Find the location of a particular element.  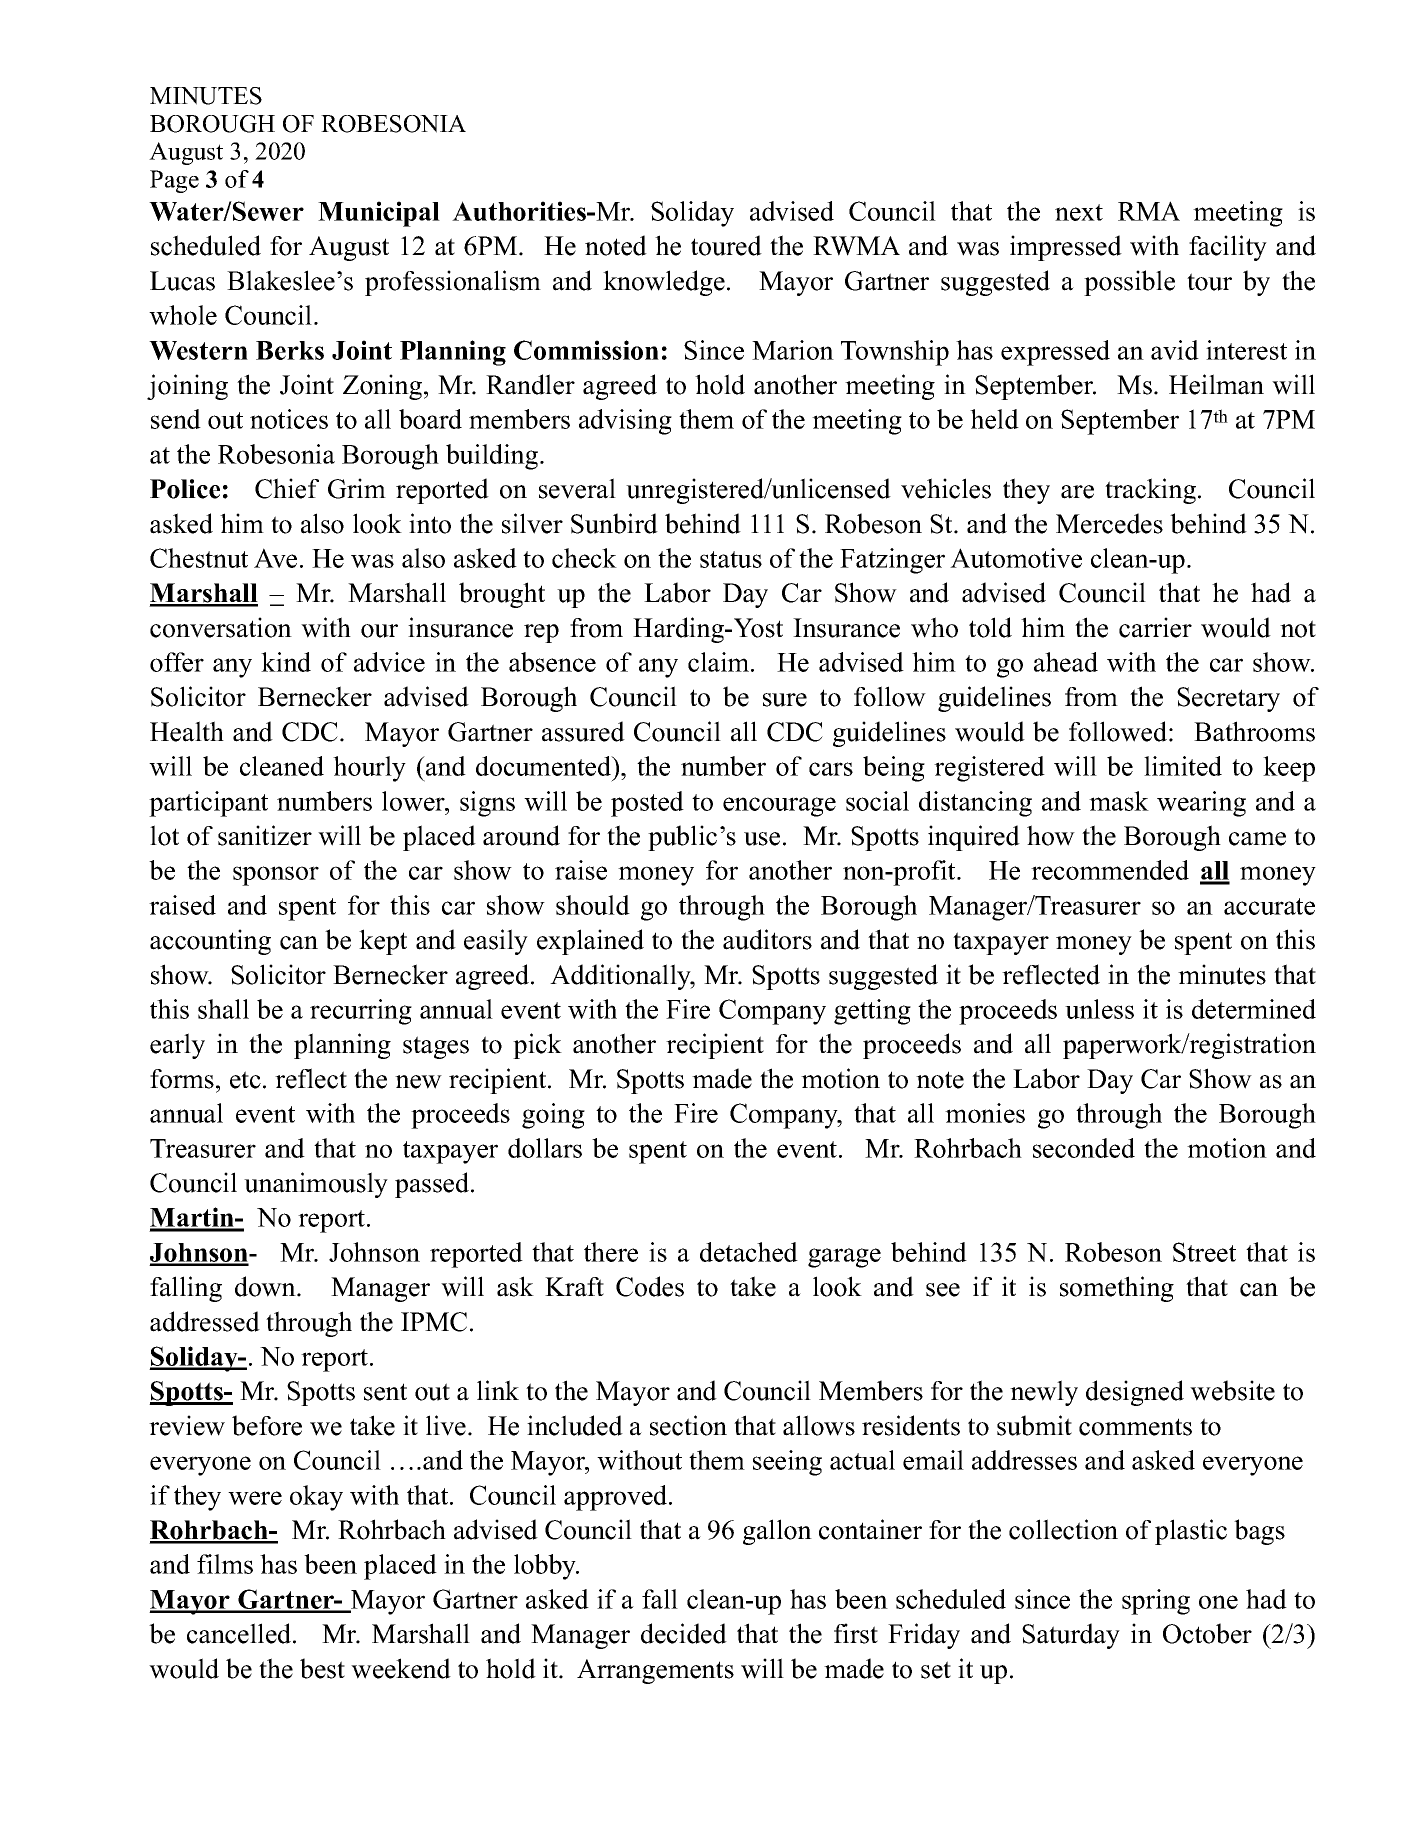

knowledge is located at coordinates (664, 283).
